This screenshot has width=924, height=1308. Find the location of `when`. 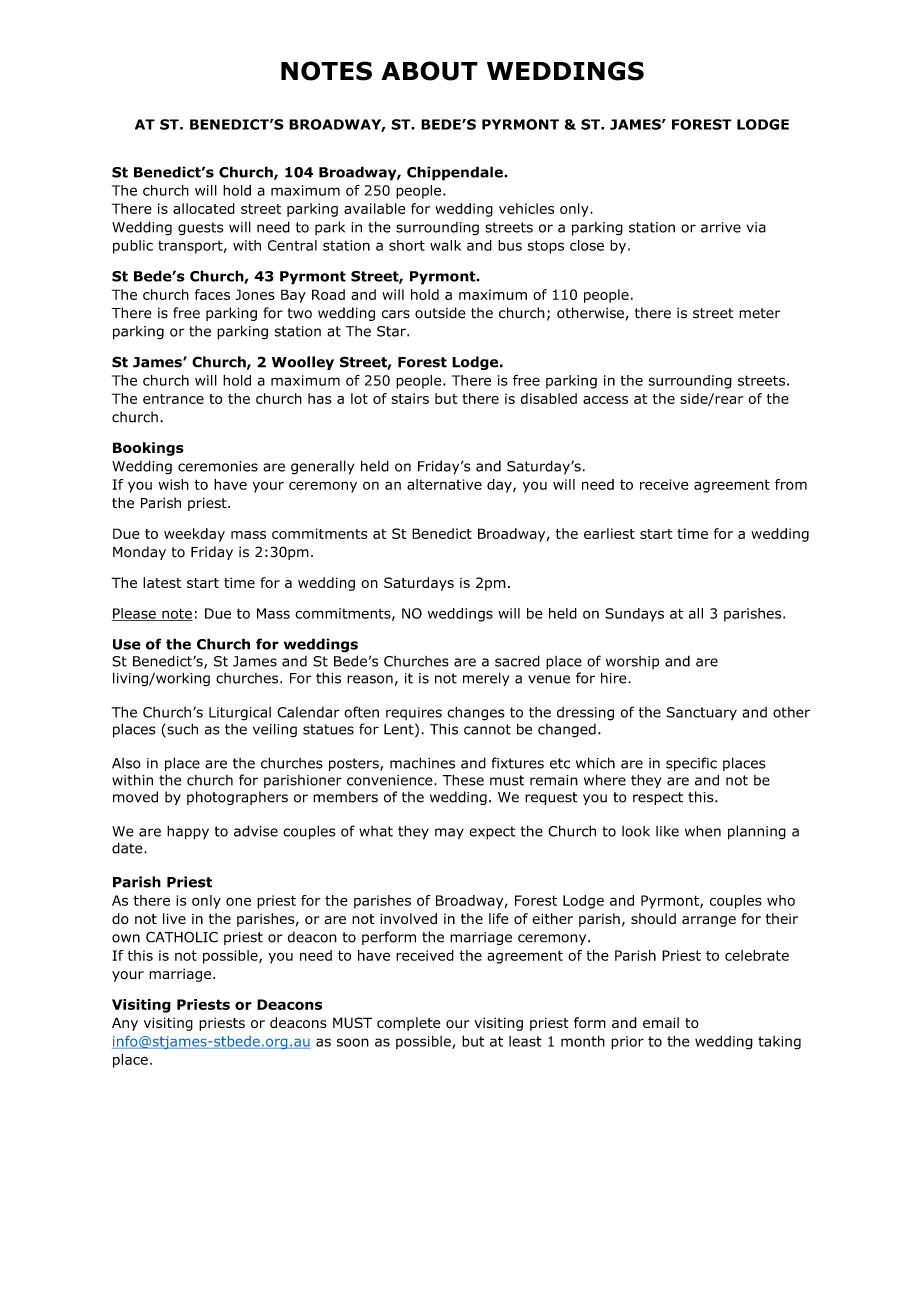

when is located at coordinates (703, 831).
